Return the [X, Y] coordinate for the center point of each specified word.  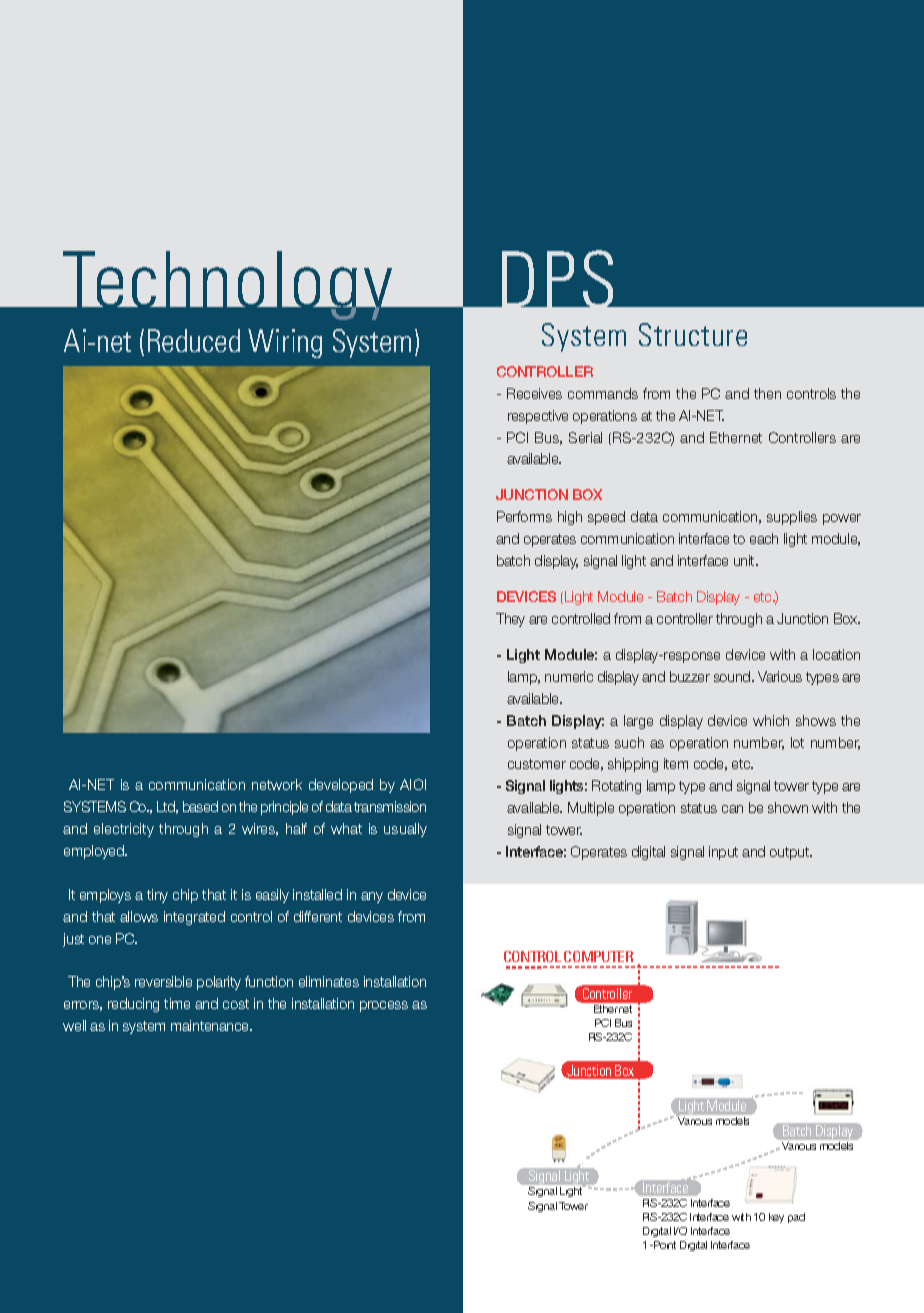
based [200, 806]
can [732, 809]
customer [537, 764]
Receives [534, 393]
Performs [524, 516]
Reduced [194, 340]
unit [745, 560]
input [723, 853]
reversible [163, 981]
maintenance [211, 1025]
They [510, 620]
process [384, 1006]
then [767, 393]
